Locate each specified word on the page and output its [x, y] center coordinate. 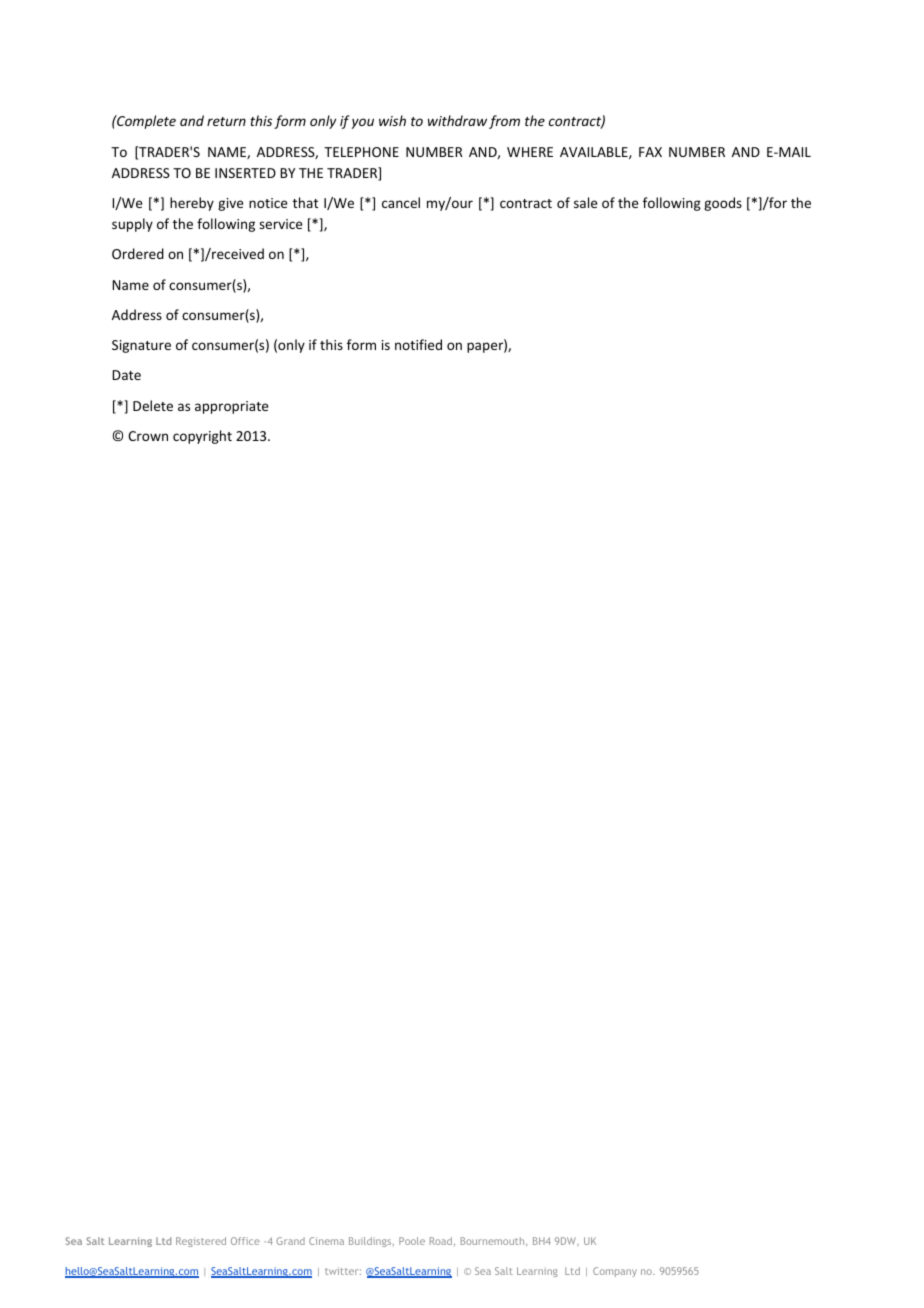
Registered [201, 1242]
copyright [202, 437]
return [226, 121]
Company [615, 1272]
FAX [650, 152]
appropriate [231, 407]
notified [418, 344]
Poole [412, 1241]
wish [392, 120]
